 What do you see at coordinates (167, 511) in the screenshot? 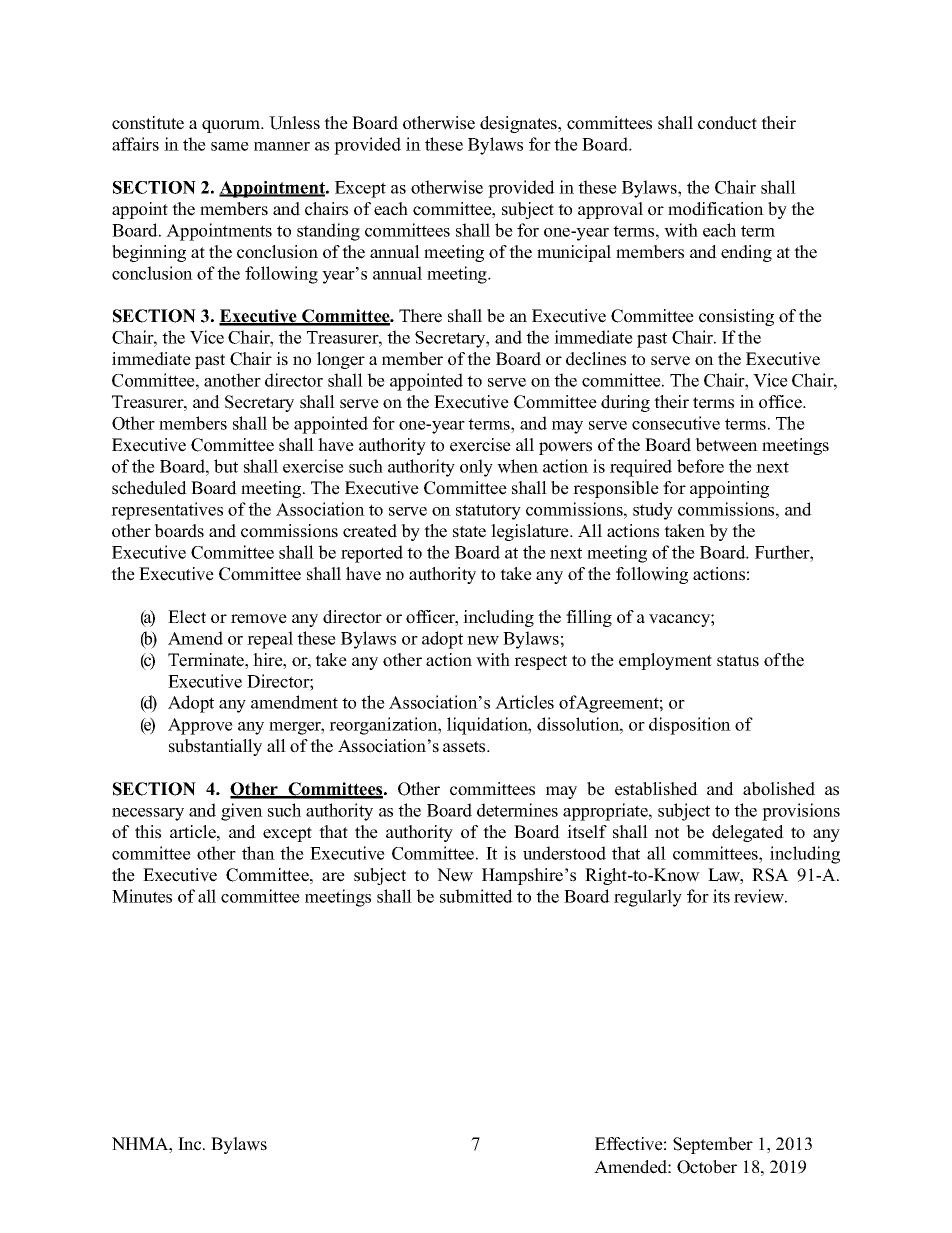
I see `representatives` at bounding box center [167, 511].
